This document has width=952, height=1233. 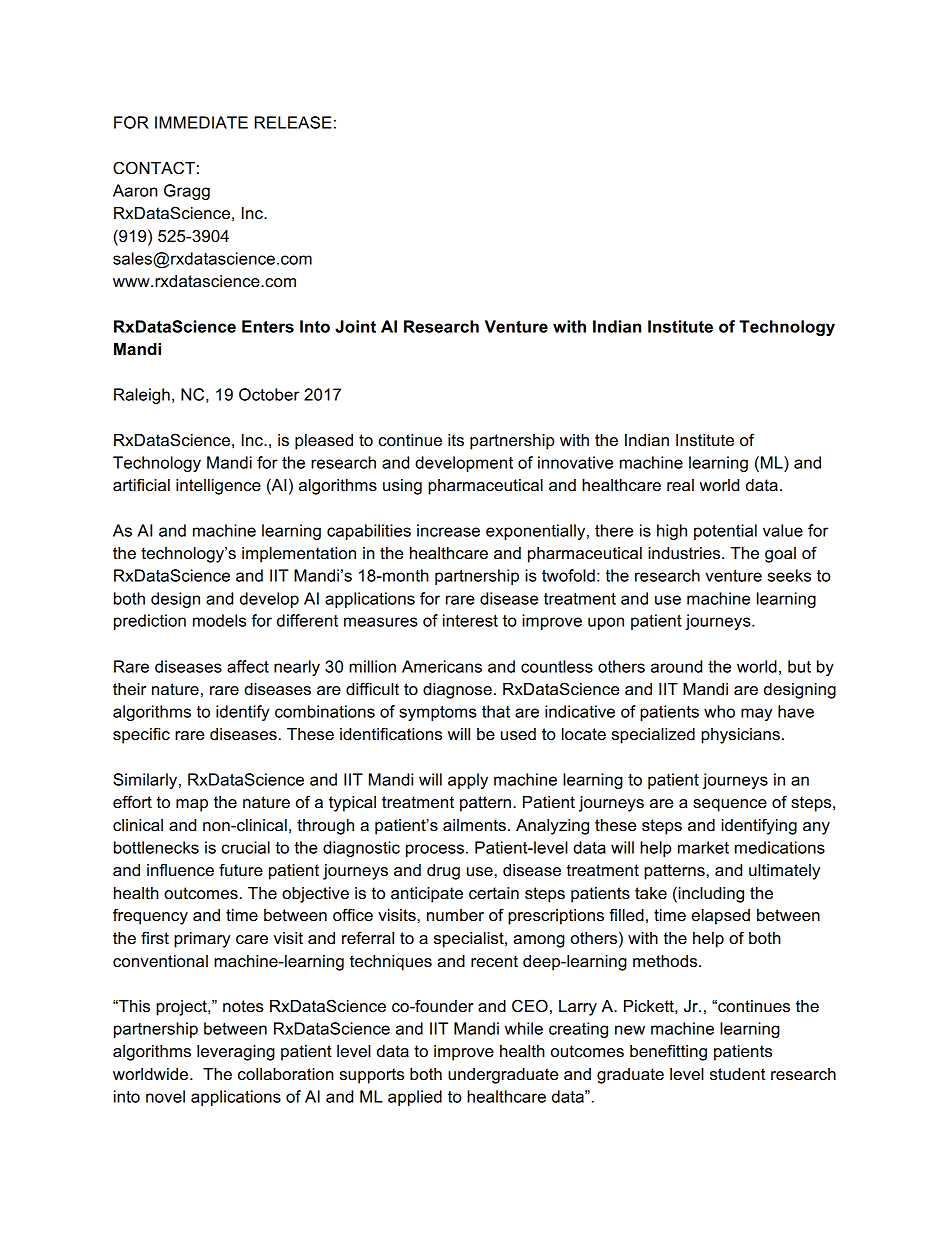 What do you see at coordinates (355, 326) in the document?
I see `Joint` at bounding box center [355, 326].
